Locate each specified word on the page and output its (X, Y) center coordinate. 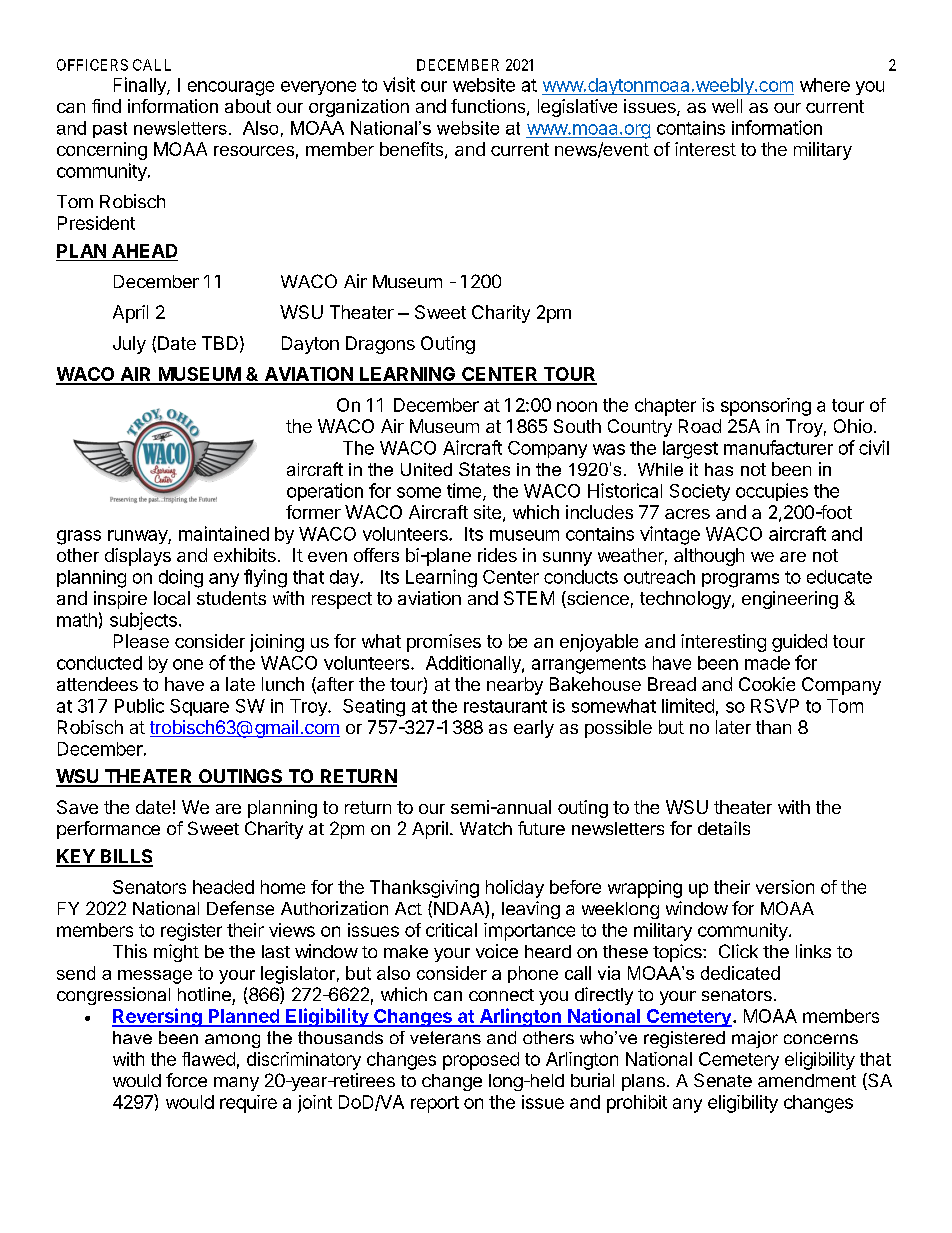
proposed (481, 1061)
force (186, 1080)
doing (181, 578)
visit (399, 84)
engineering (790, 600)
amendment (807, 1080)
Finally (141, 86)
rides (497, 555)
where (825, 85)
